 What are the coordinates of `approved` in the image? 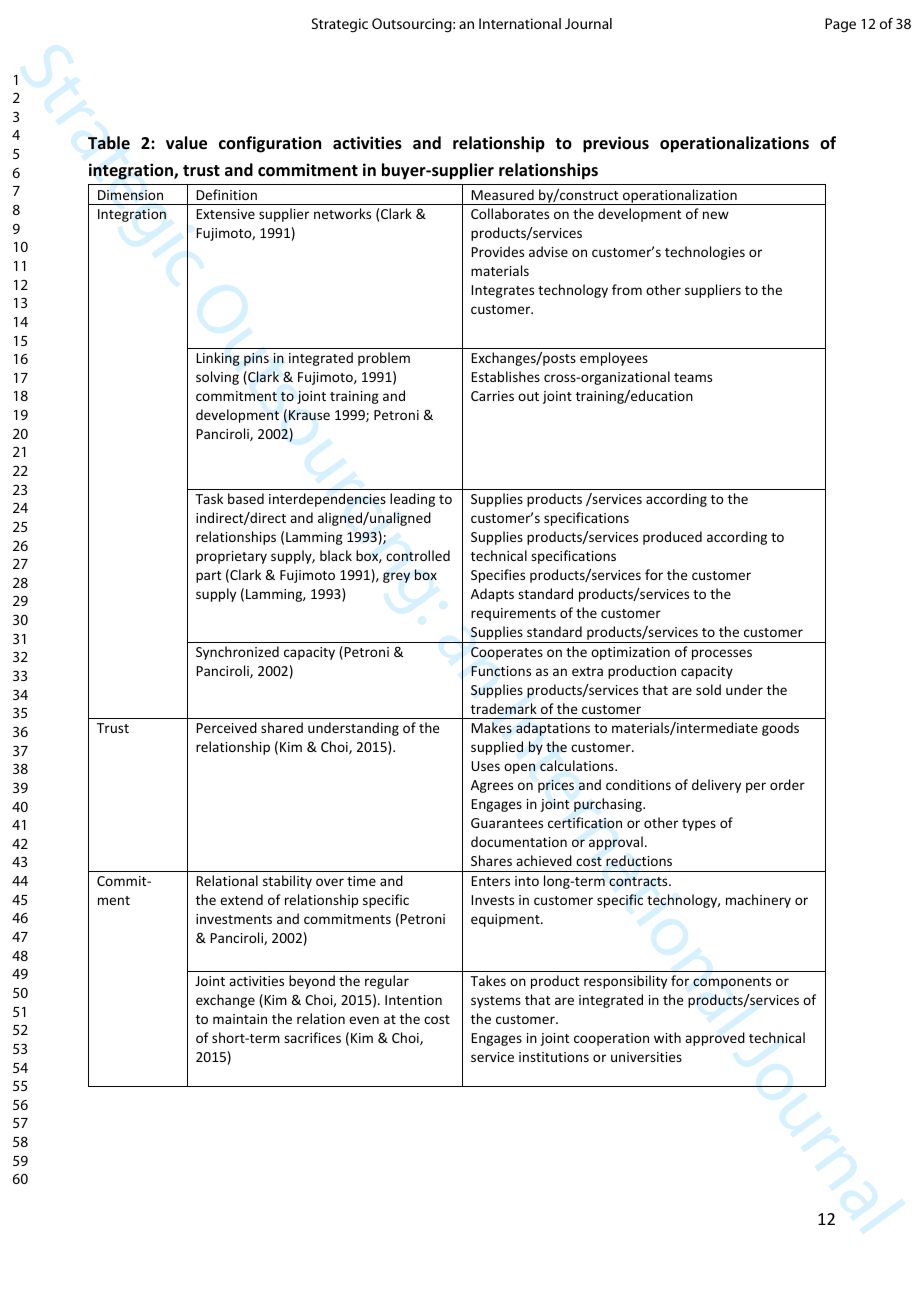 It's located at (715, 1039).
